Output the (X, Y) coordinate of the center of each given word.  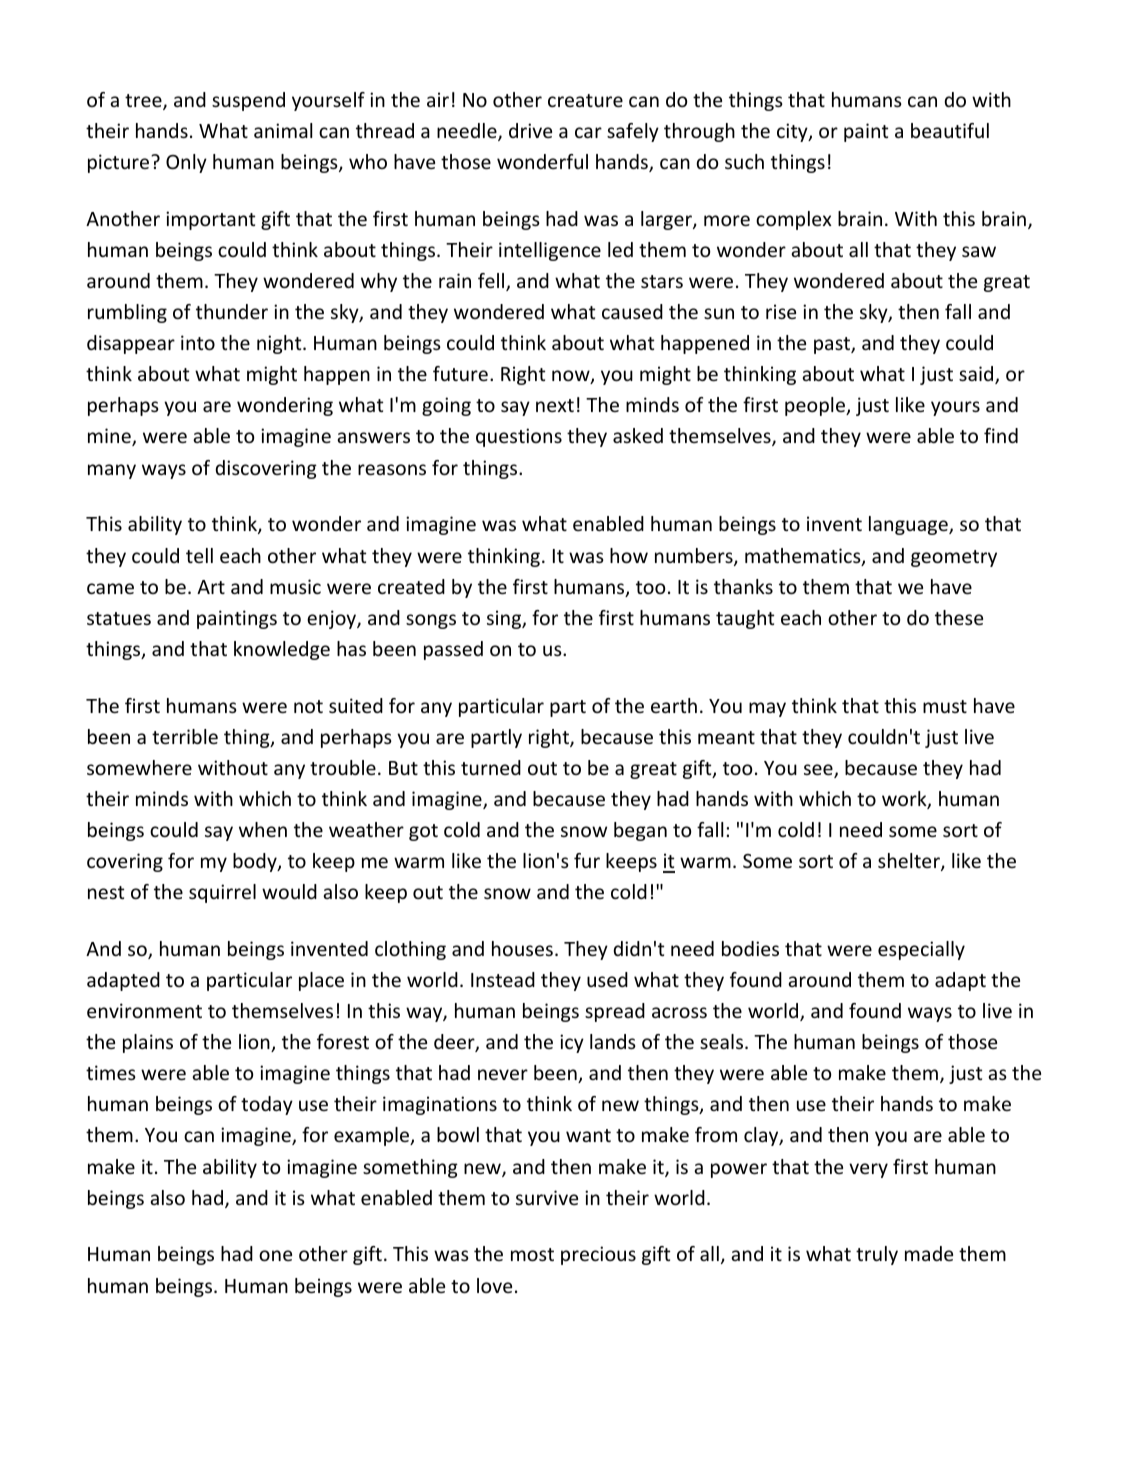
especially (921, 950)
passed (453, 650)
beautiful (950, 130)
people (816, 406)
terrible (185, 736)
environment (144, 1010)
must (945, 706)
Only (186, 163)
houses (522, 948)
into (198, 342)
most (532, 1254)
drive (530, 130)
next (555, 405)
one (275, 1255)
